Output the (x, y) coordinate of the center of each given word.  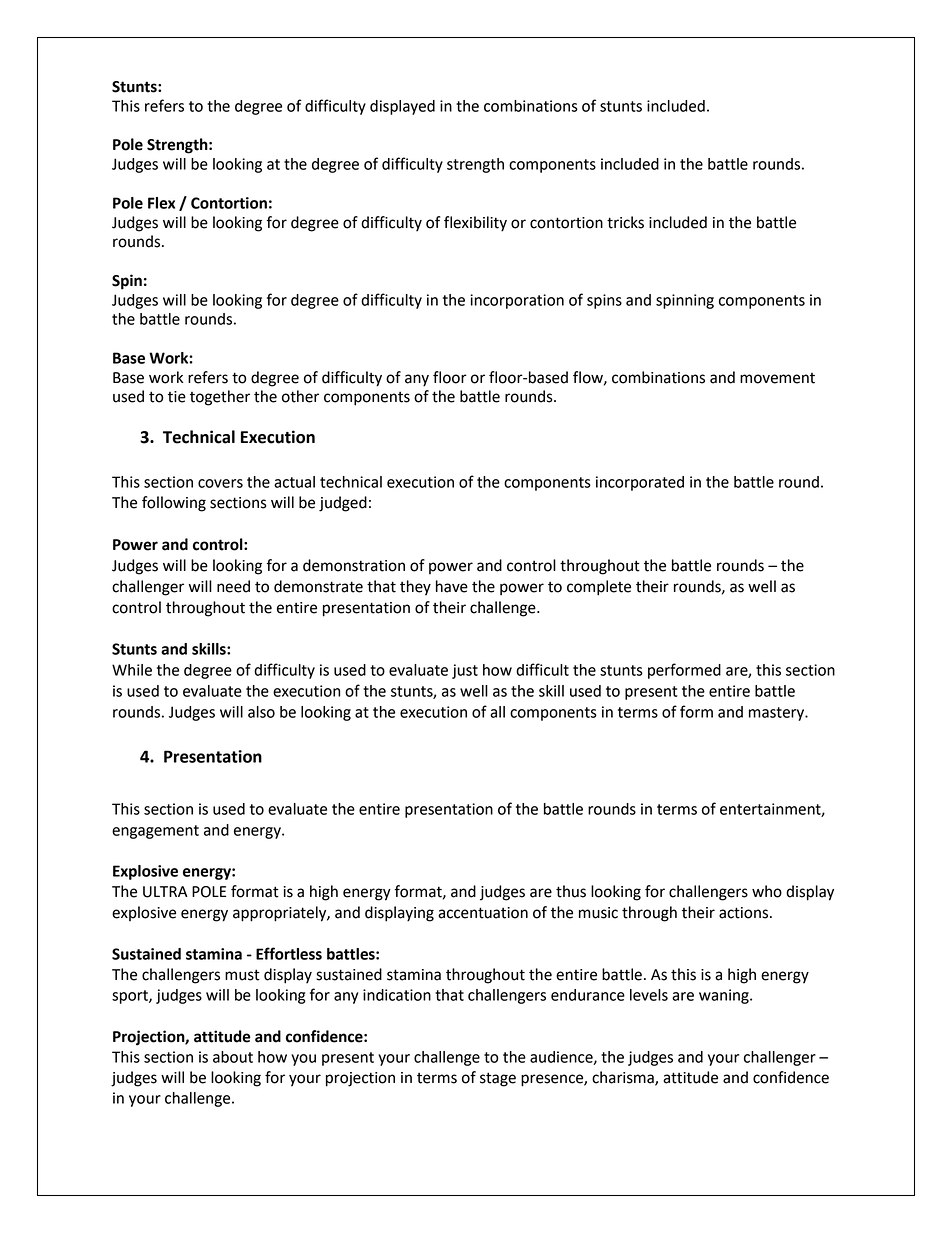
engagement (155, 832)
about (233, 1057)
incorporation (517, 301)
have (452, 586)
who (767, 891)
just (465, 671)
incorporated (640, 483)
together (220, 398)
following (174, 504)
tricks (625, 222)
